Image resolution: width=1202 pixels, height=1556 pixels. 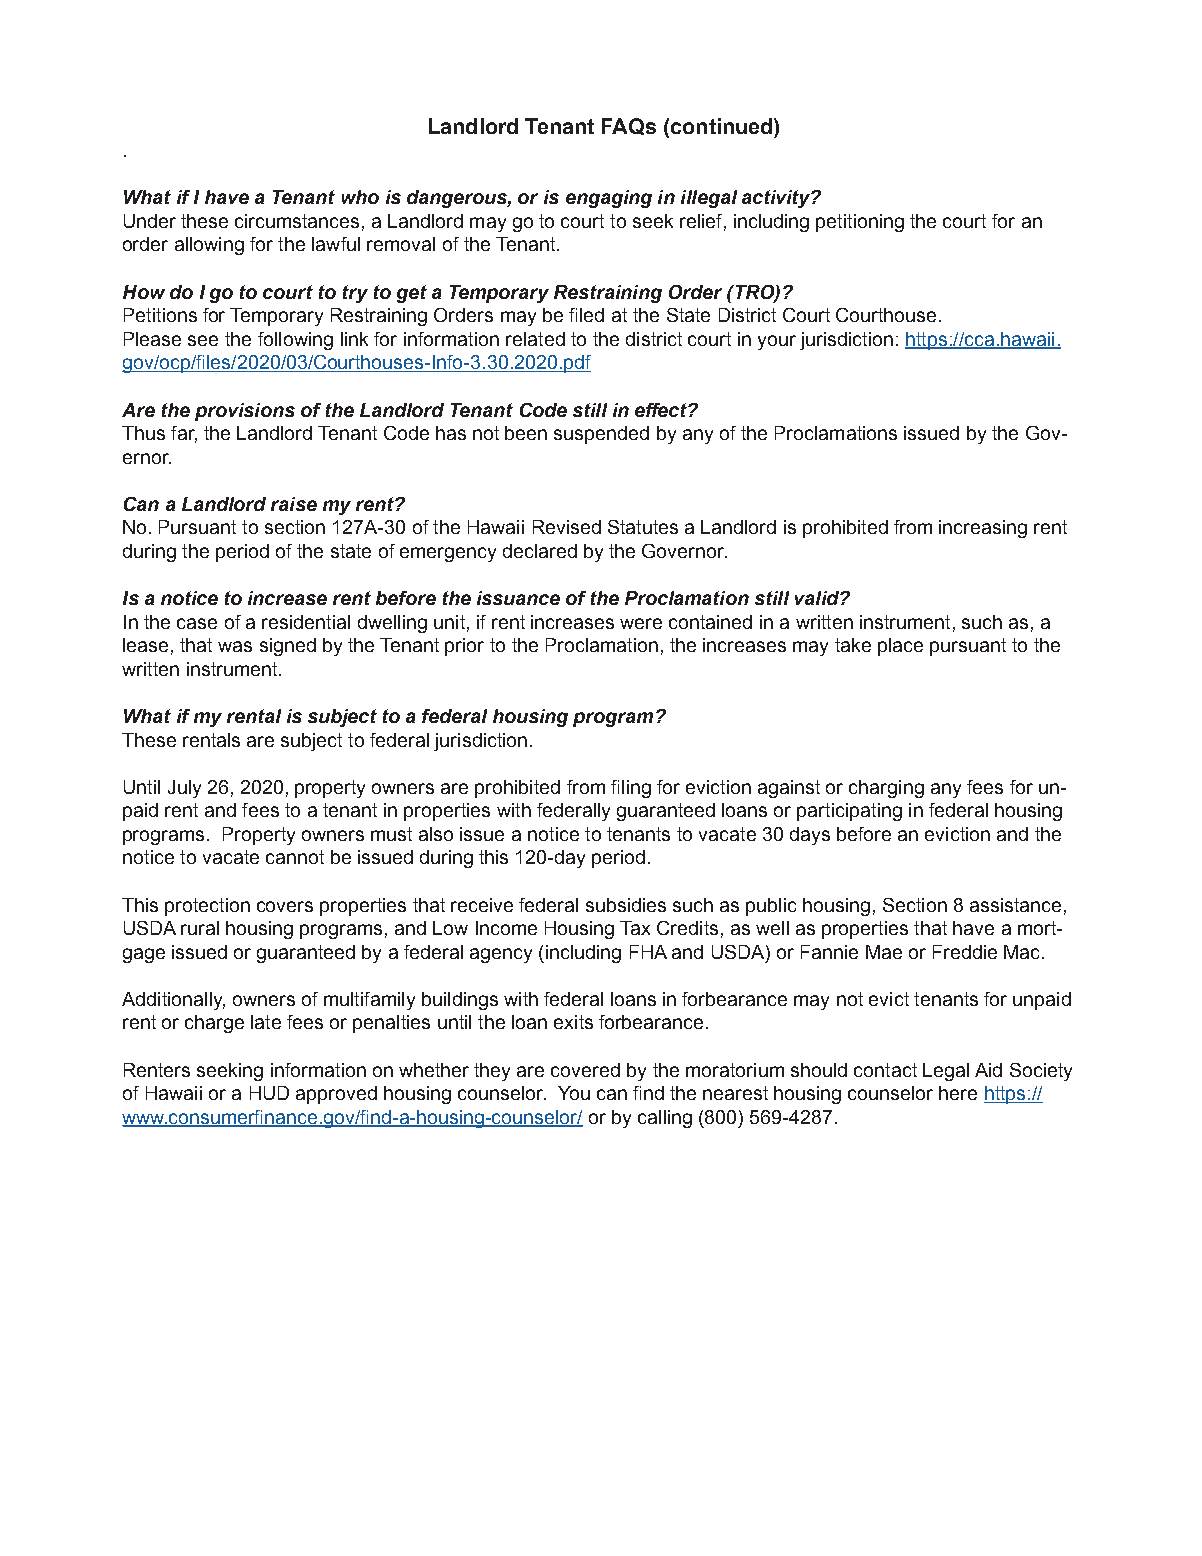 What do you see at coordinates (900, 647) in the screenshot?
I see `place` at bounding box center [900, 647].
